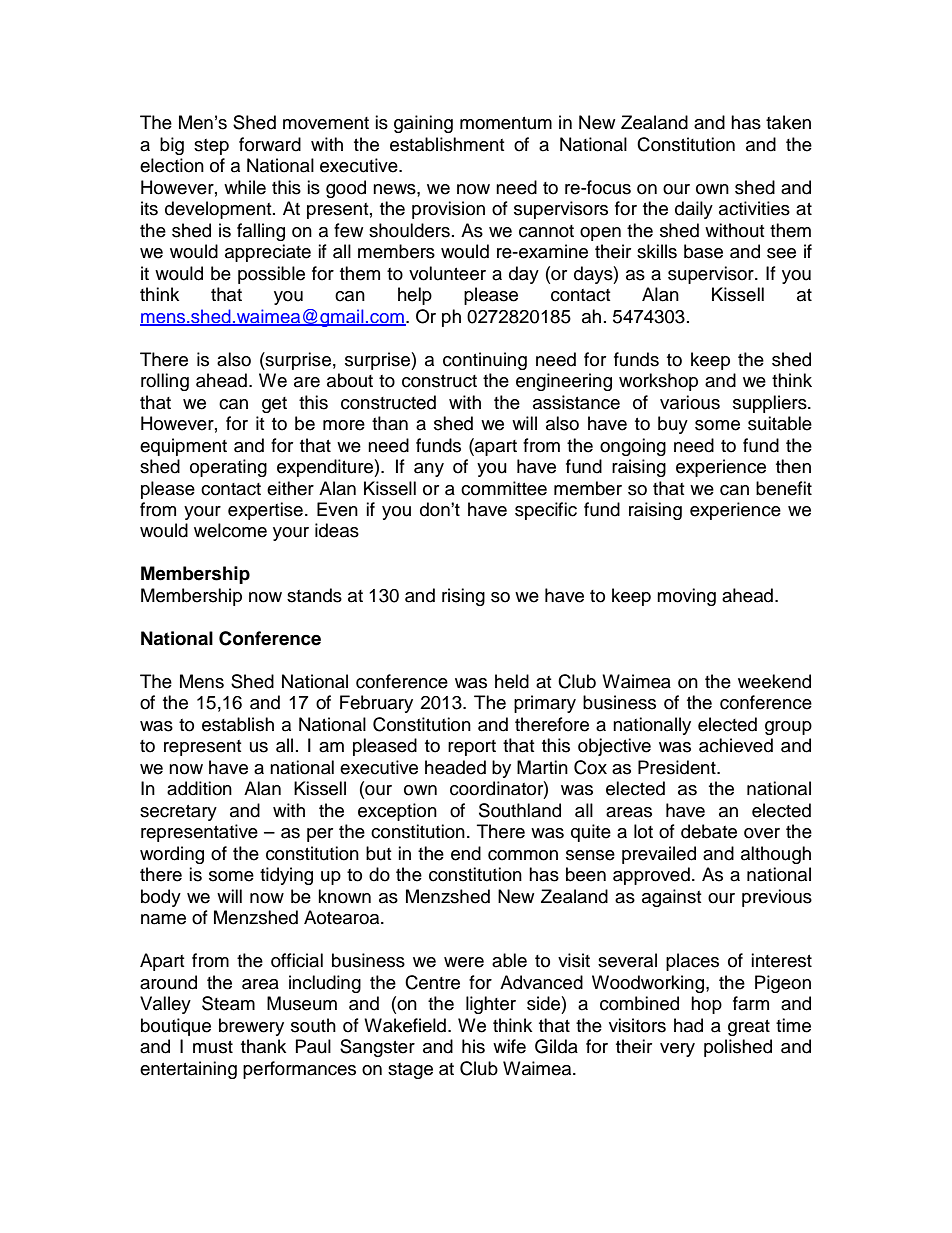 Image resolution: width=952 pixels, height=1233 pixels. I want to click on wife, so click(509, 1046).
